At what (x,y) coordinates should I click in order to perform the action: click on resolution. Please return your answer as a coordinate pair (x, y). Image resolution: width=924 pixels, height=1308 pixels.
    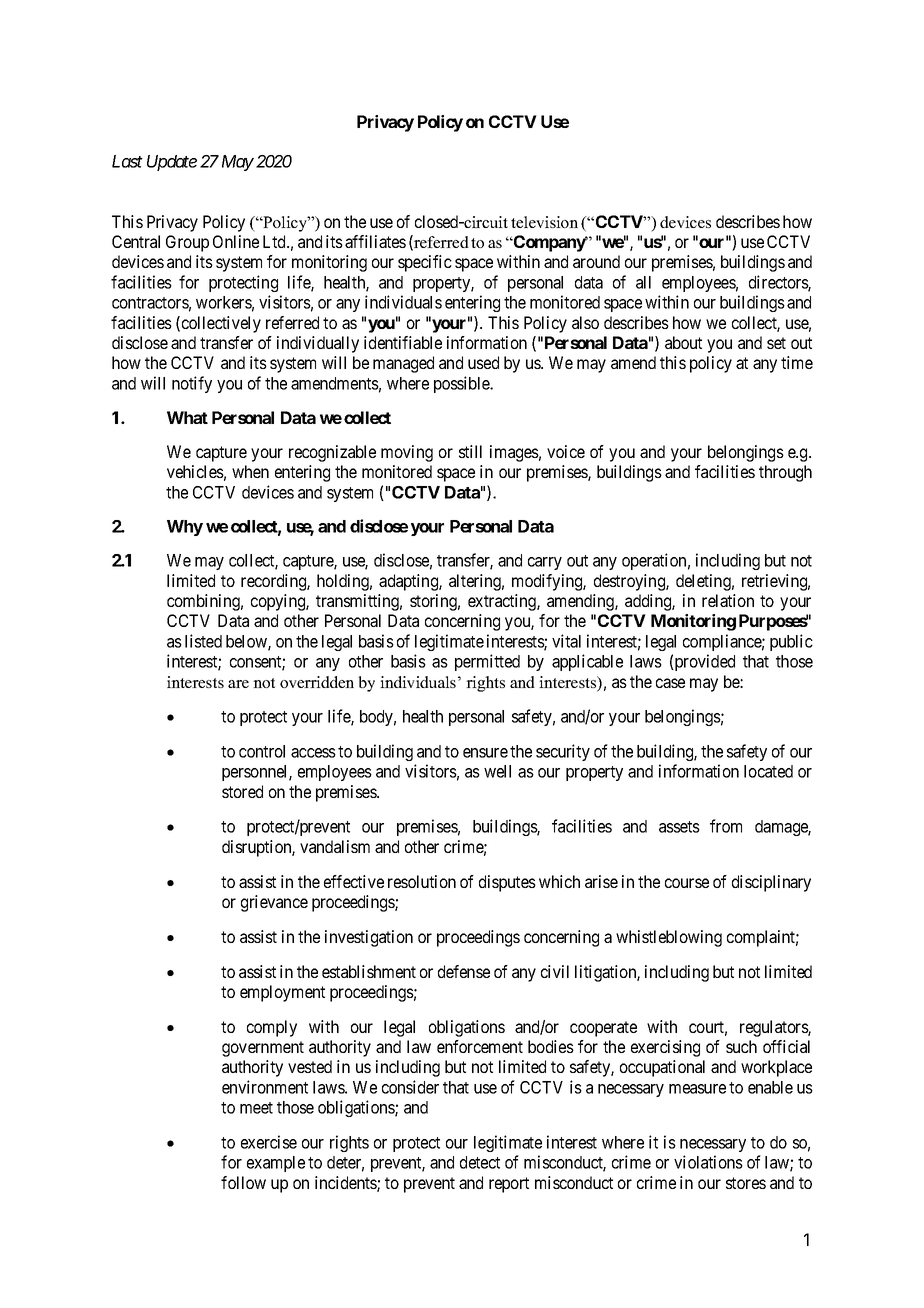
    Looking at the image, I should click on (422, 881).
